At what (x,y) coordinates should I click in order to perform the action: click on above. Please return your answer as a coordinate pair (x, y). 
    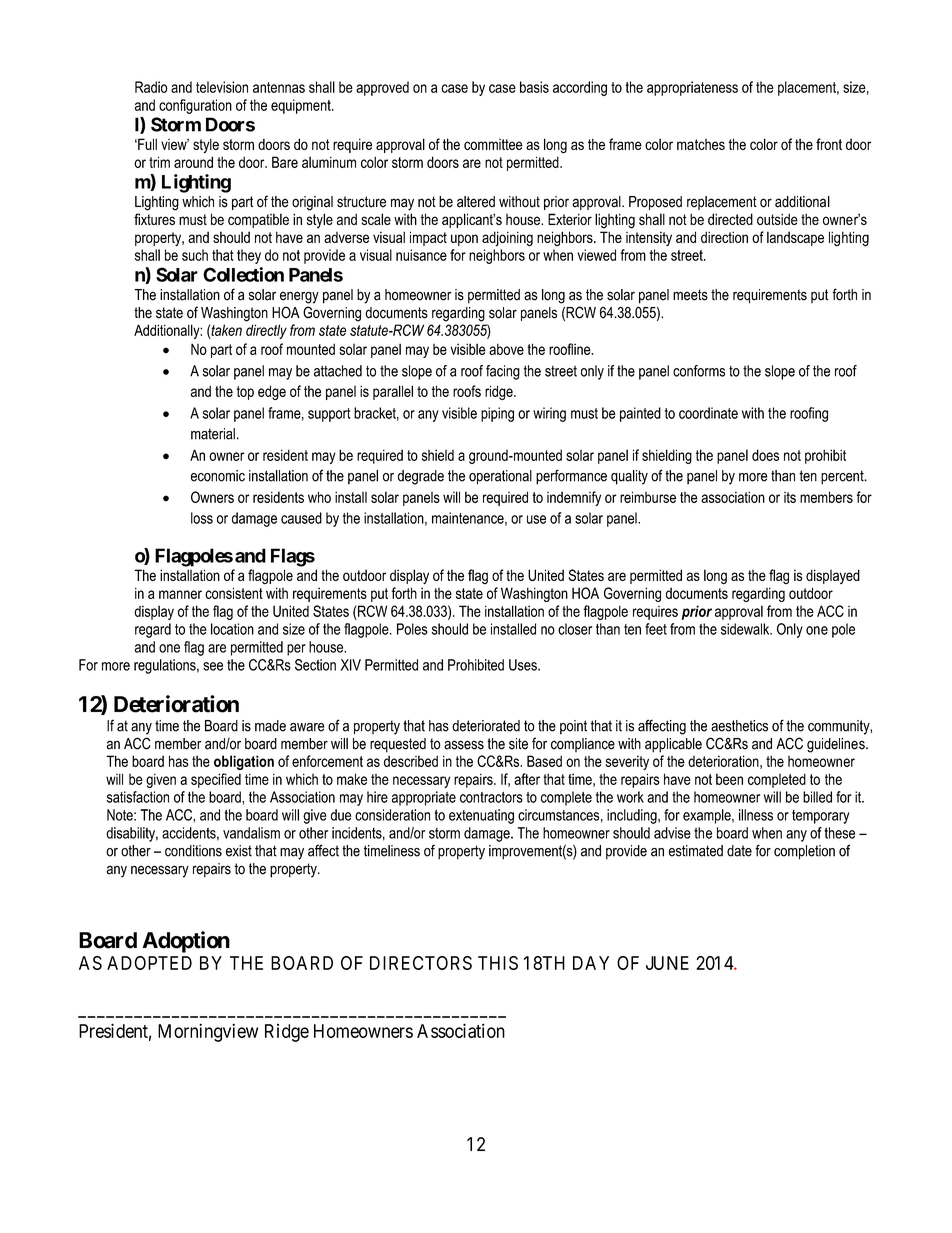
    Looking at the image, I should click on (506, 349).
